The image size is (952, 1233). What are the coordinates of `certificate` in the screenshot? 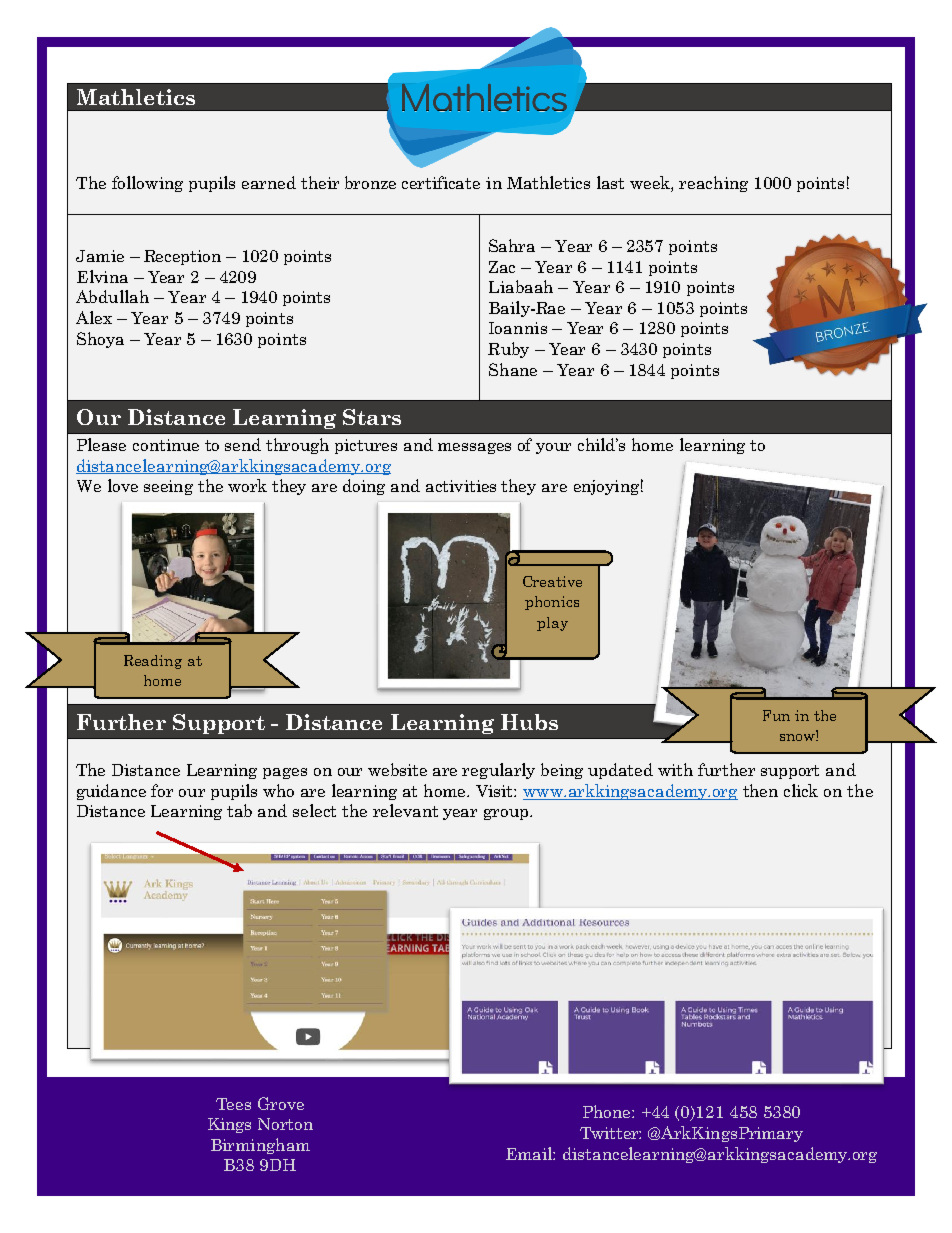 It's located at (441, 182).
